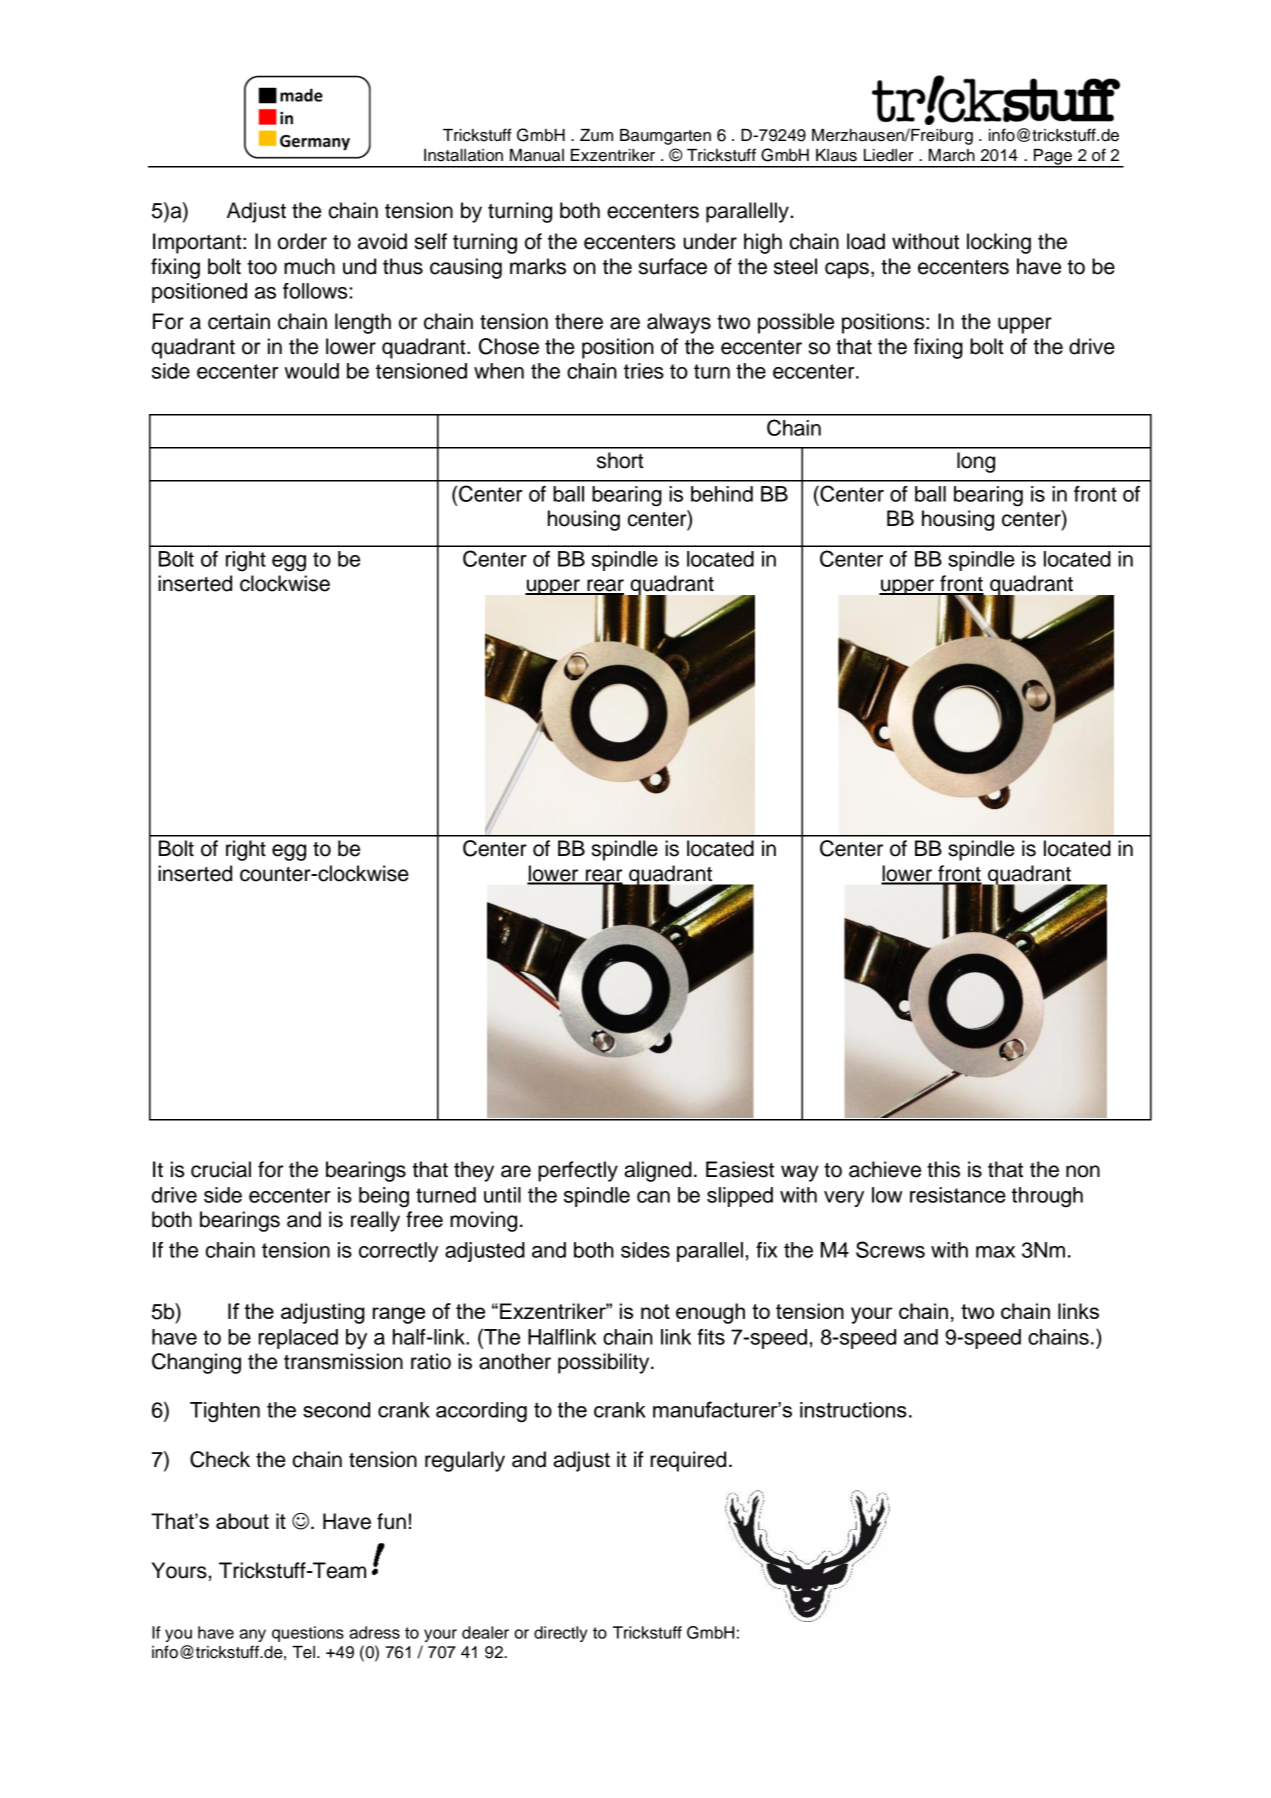 This screenshot has height=1798, width=1271. What do you see at coordinates (302, 241) in the screenshot?
I see `order` at bounding box center [302, 241].
